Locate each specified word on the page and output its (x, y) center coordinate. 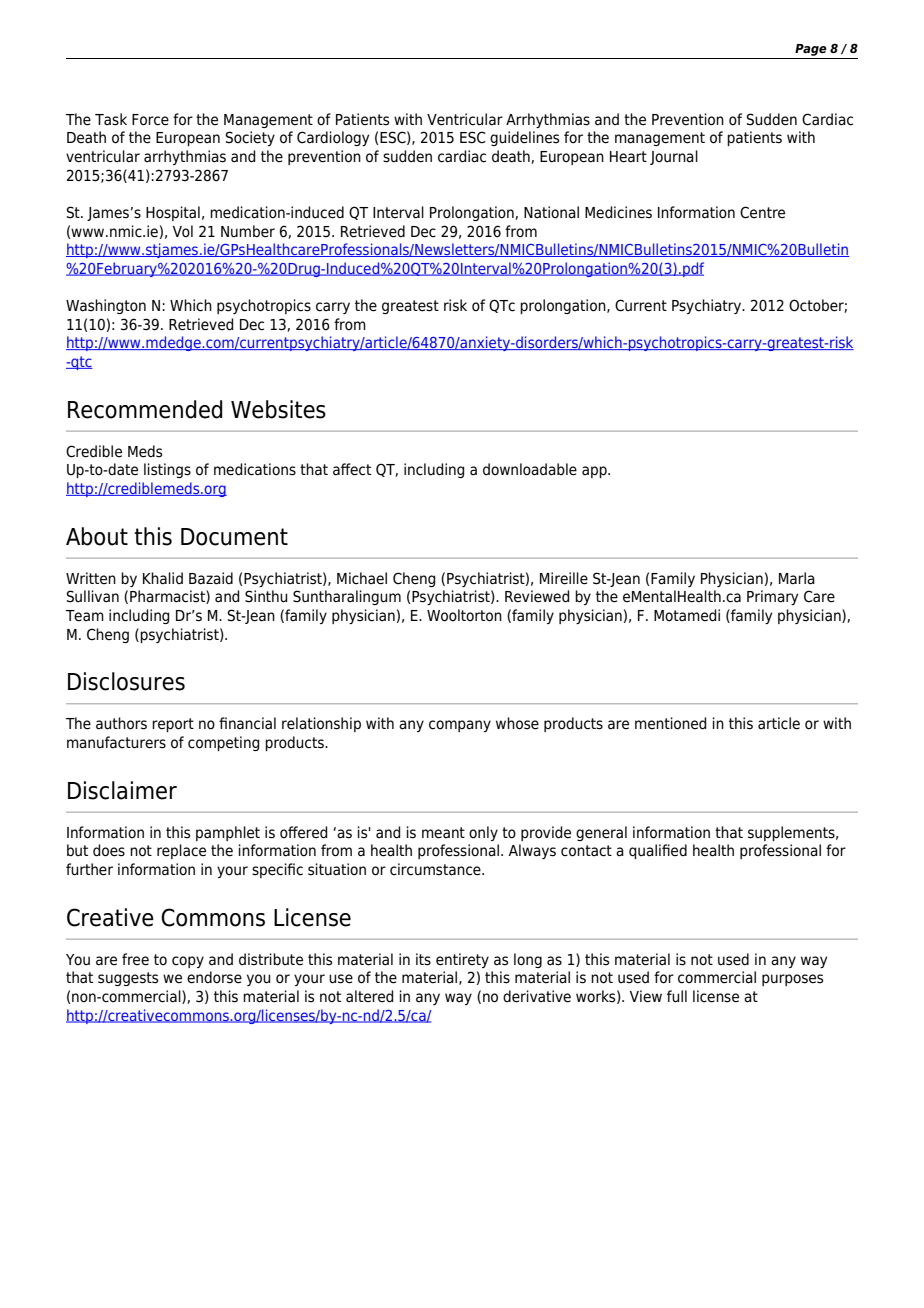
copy (188, 962)
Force (150, 120)
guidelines (524, 138)
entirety (462, 960)
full (677, 996)
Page (811, 50)
